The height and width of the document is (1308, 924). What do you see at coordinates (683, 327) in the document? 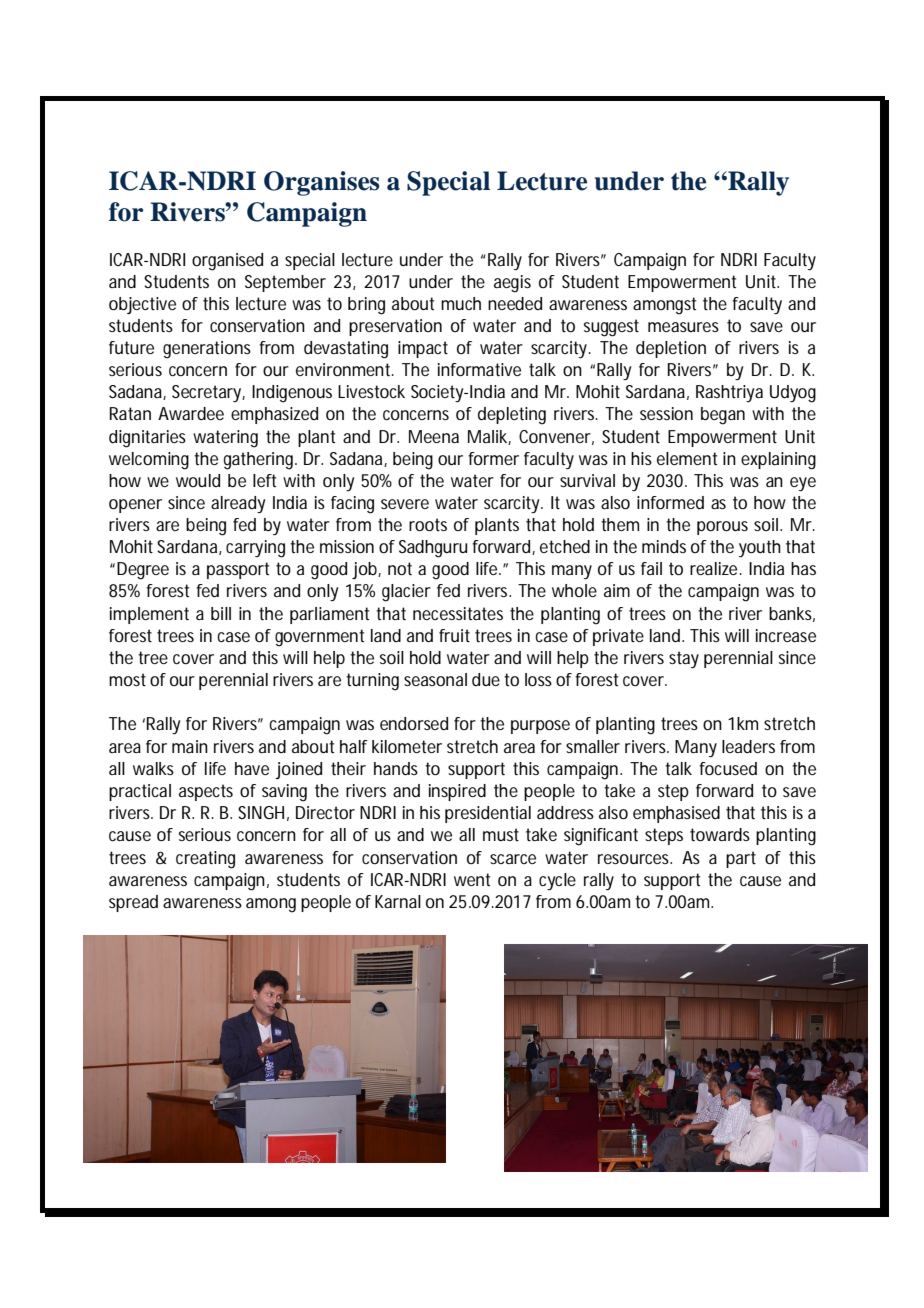
I see `measures` at bounding box center [683, 327].
